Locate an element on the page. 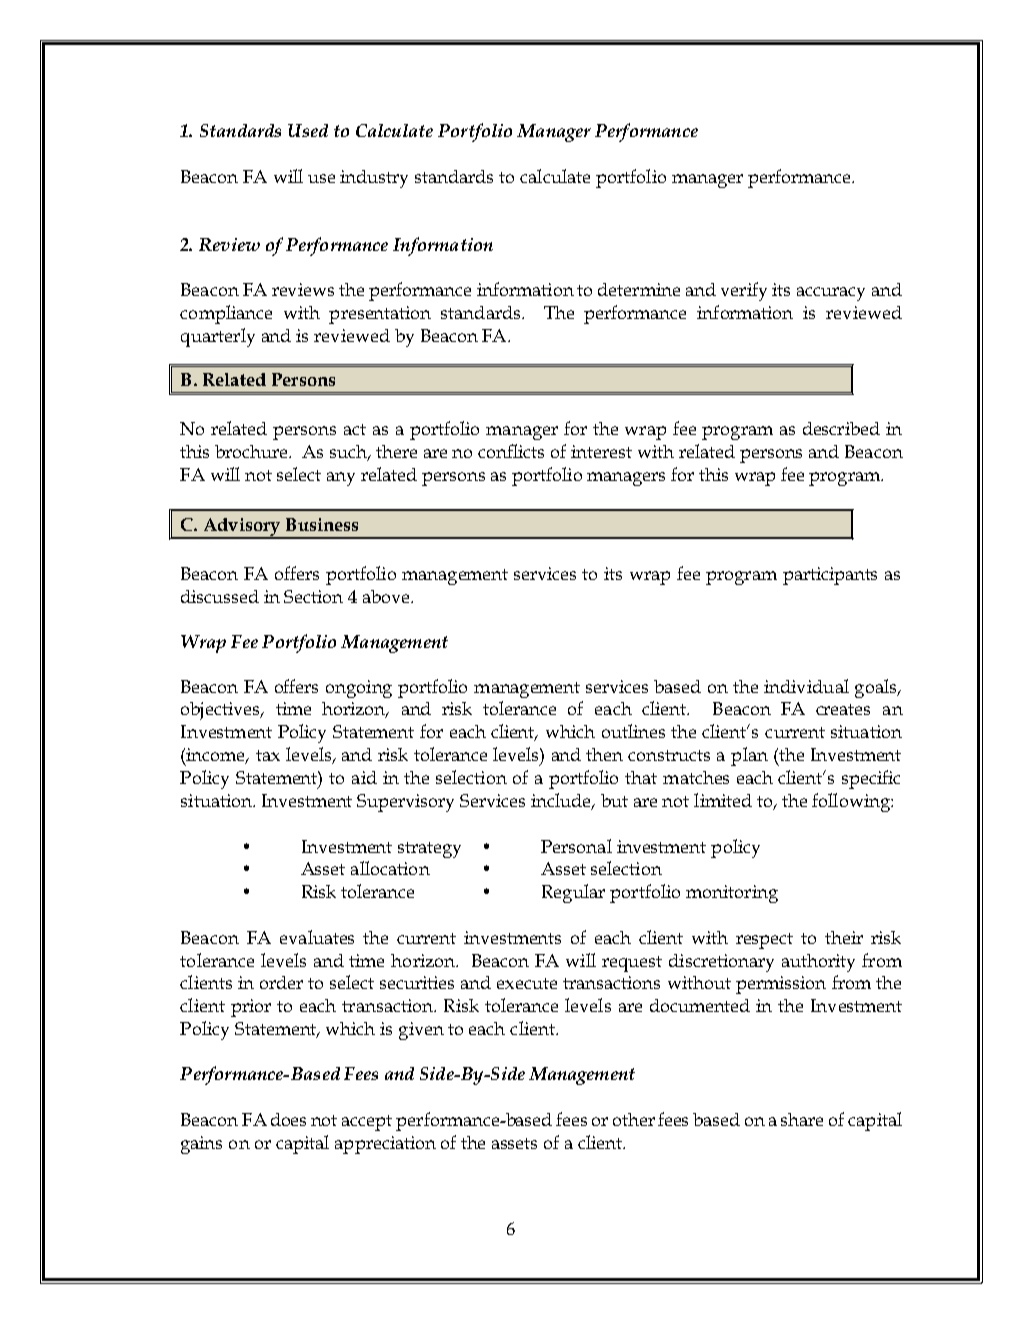 This document has width=1022, height=1323. outlines is located at coordinates (633, 731).
